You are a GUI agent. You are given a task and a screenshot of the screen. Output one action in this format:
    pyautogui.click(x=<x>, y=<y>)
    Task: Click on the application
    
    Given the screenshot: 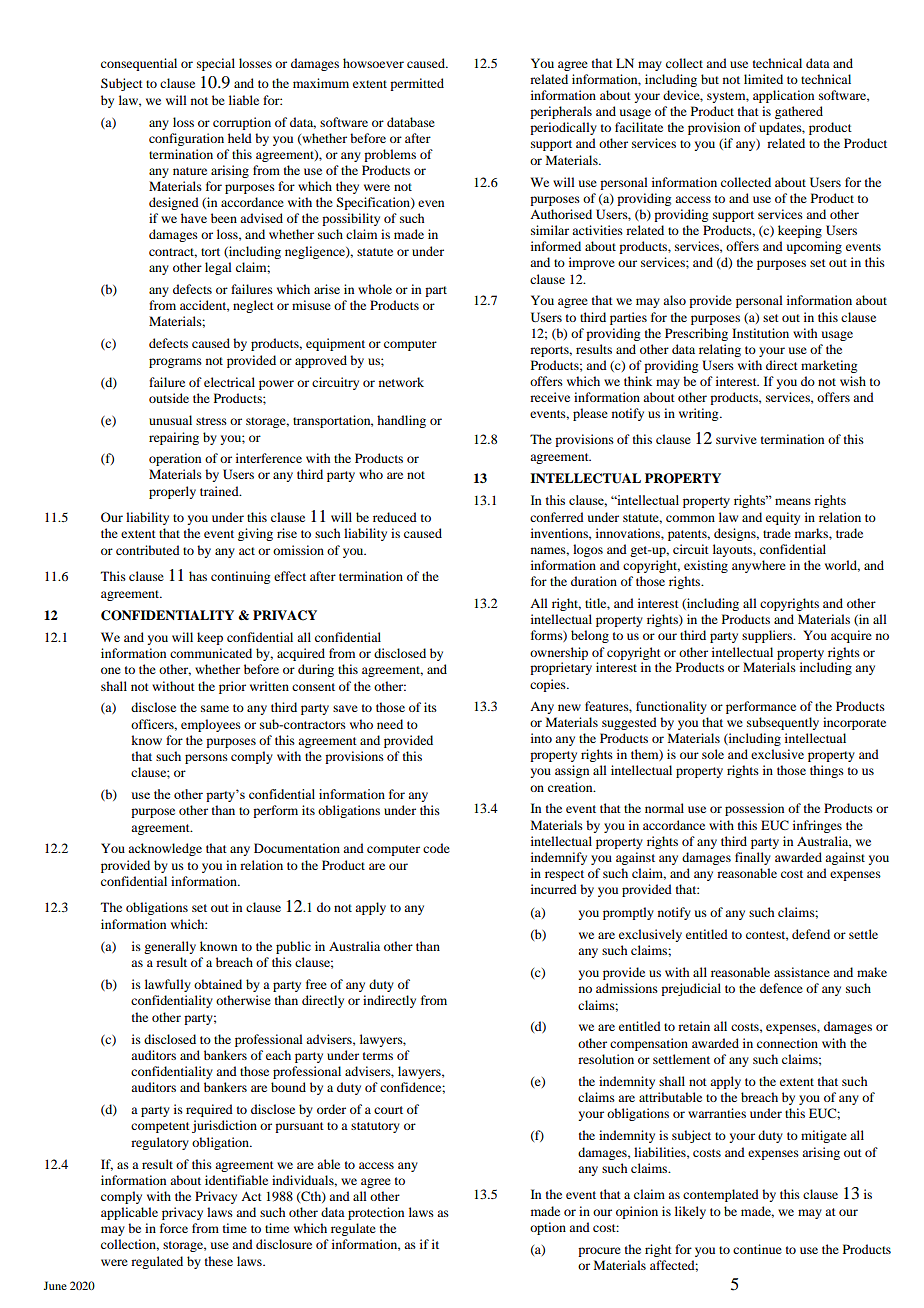 What is the action you would take?
    pyautogui.click(x=783, y=96)
